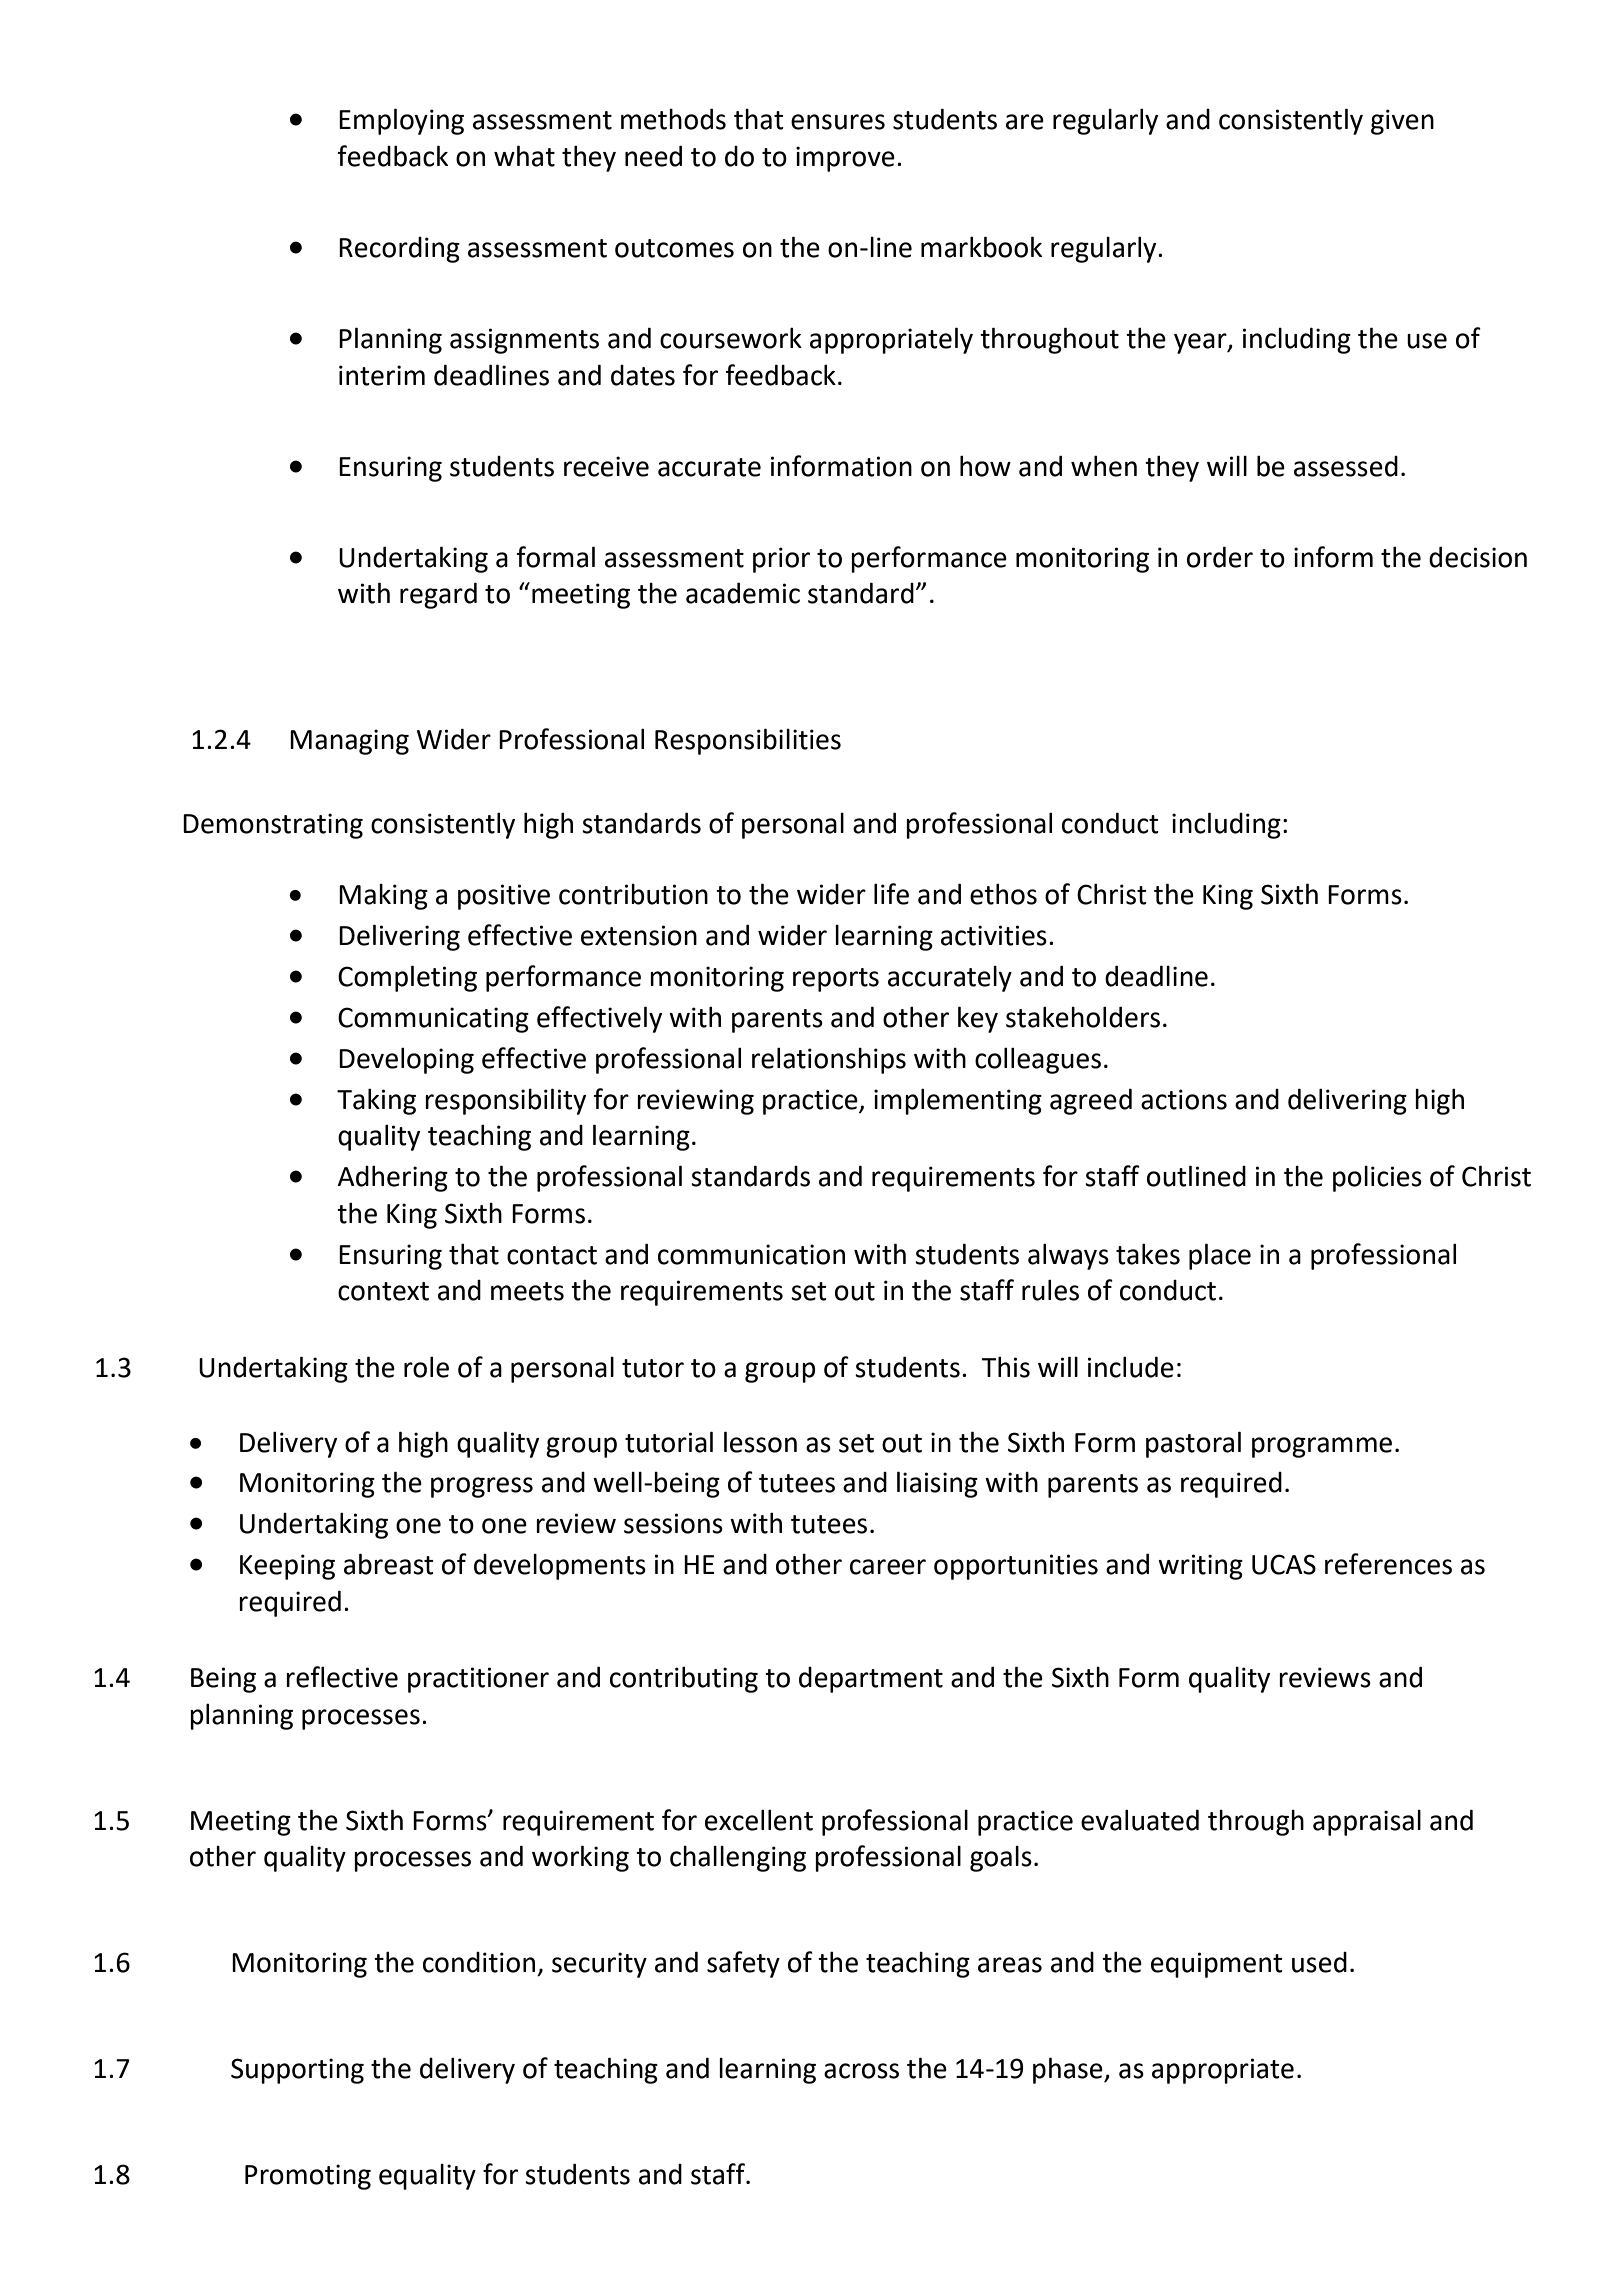  Describe the element at coordinates (482, 1487) in the screenshot. I see `progress` at that location.
